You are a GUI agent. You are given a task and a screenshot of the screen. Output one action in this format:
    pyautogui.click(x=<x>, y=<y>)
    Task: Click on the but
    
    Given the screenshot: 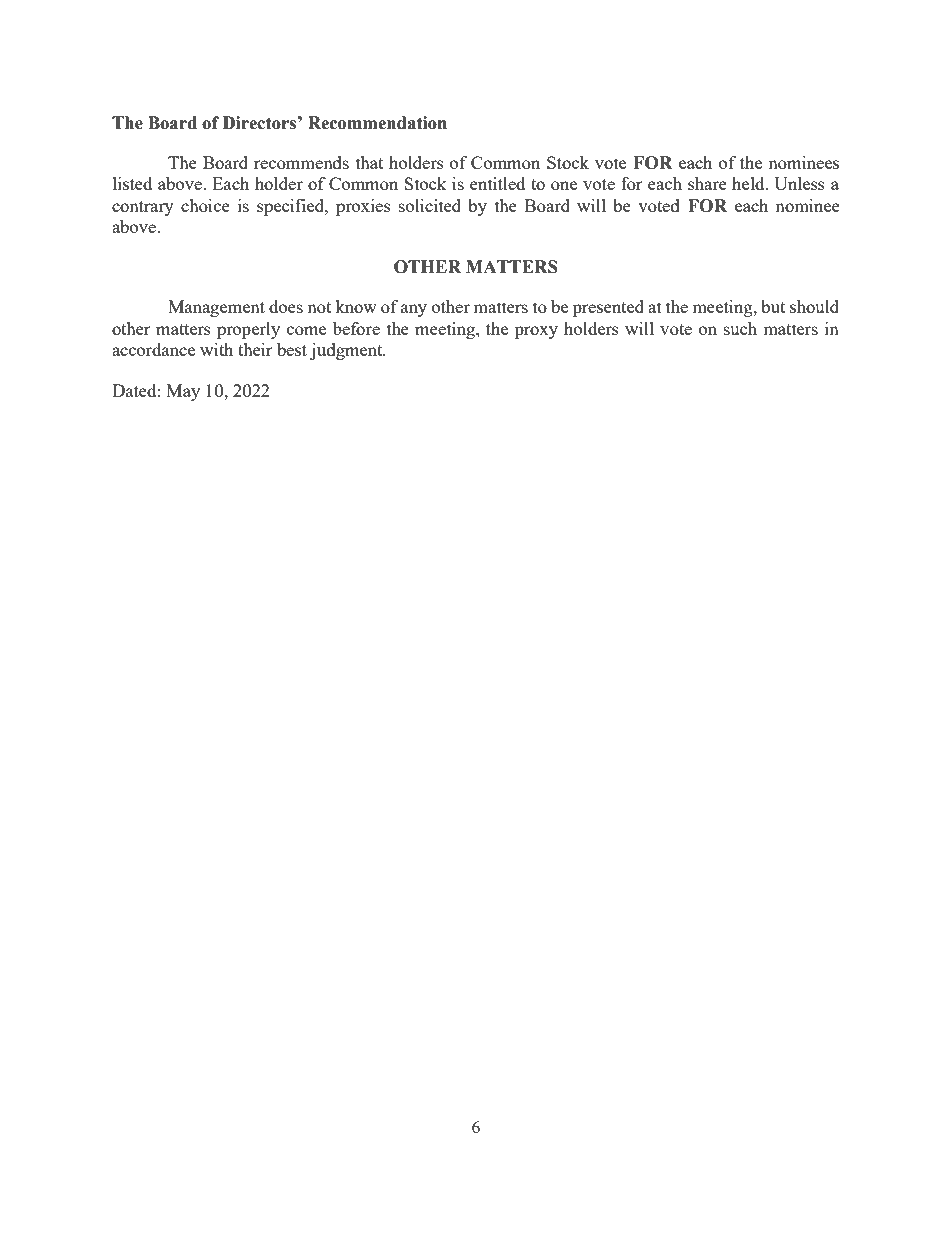 What is the action you would take?
    pyautogui.click(x=773, y=306)
